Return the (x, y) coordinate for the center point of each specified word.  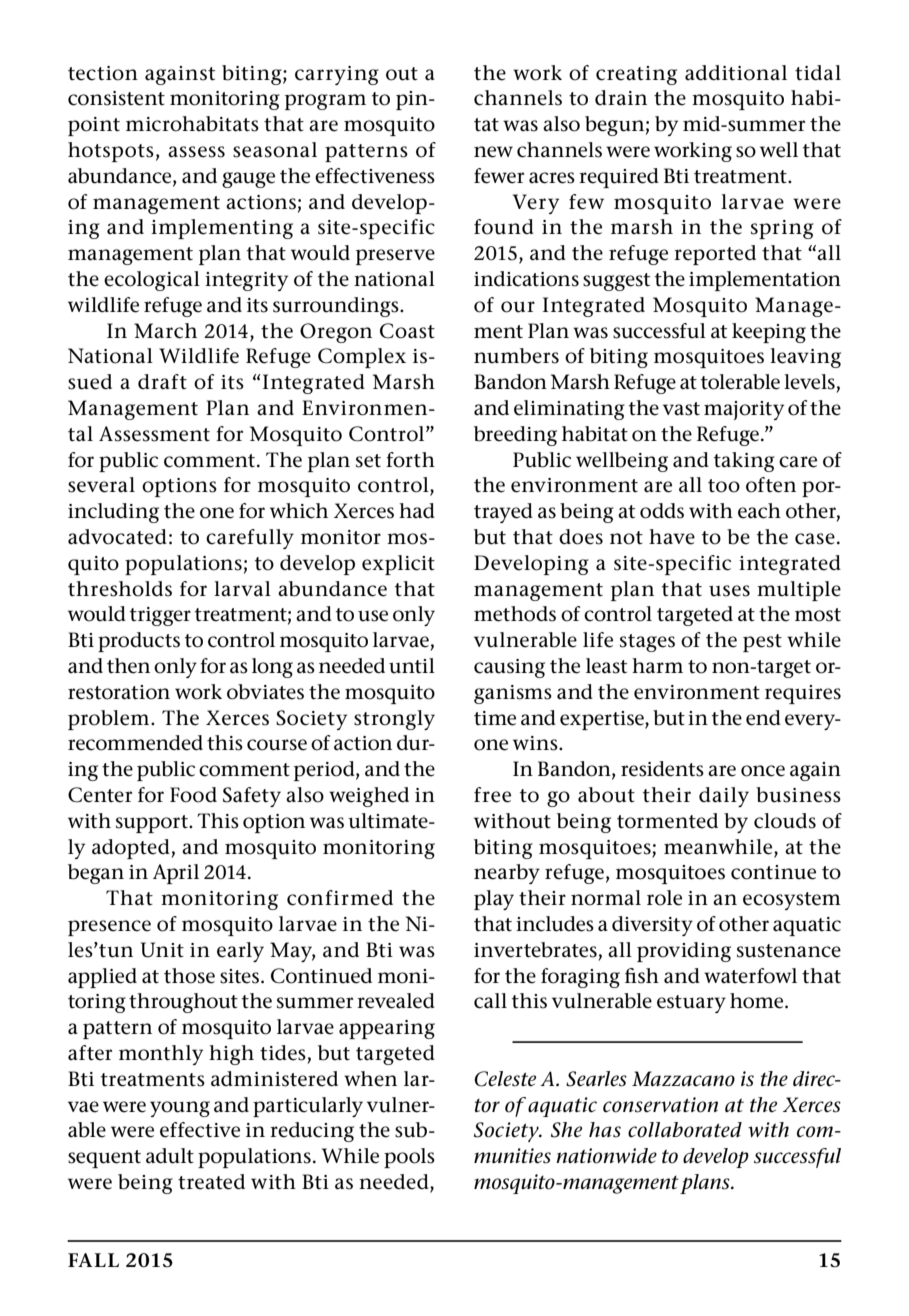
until (412, 666)
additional (736, 73)
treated (211, 1182)
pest (762, 643)
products (139, 642)
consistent (116, 98)
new (493, 152)
